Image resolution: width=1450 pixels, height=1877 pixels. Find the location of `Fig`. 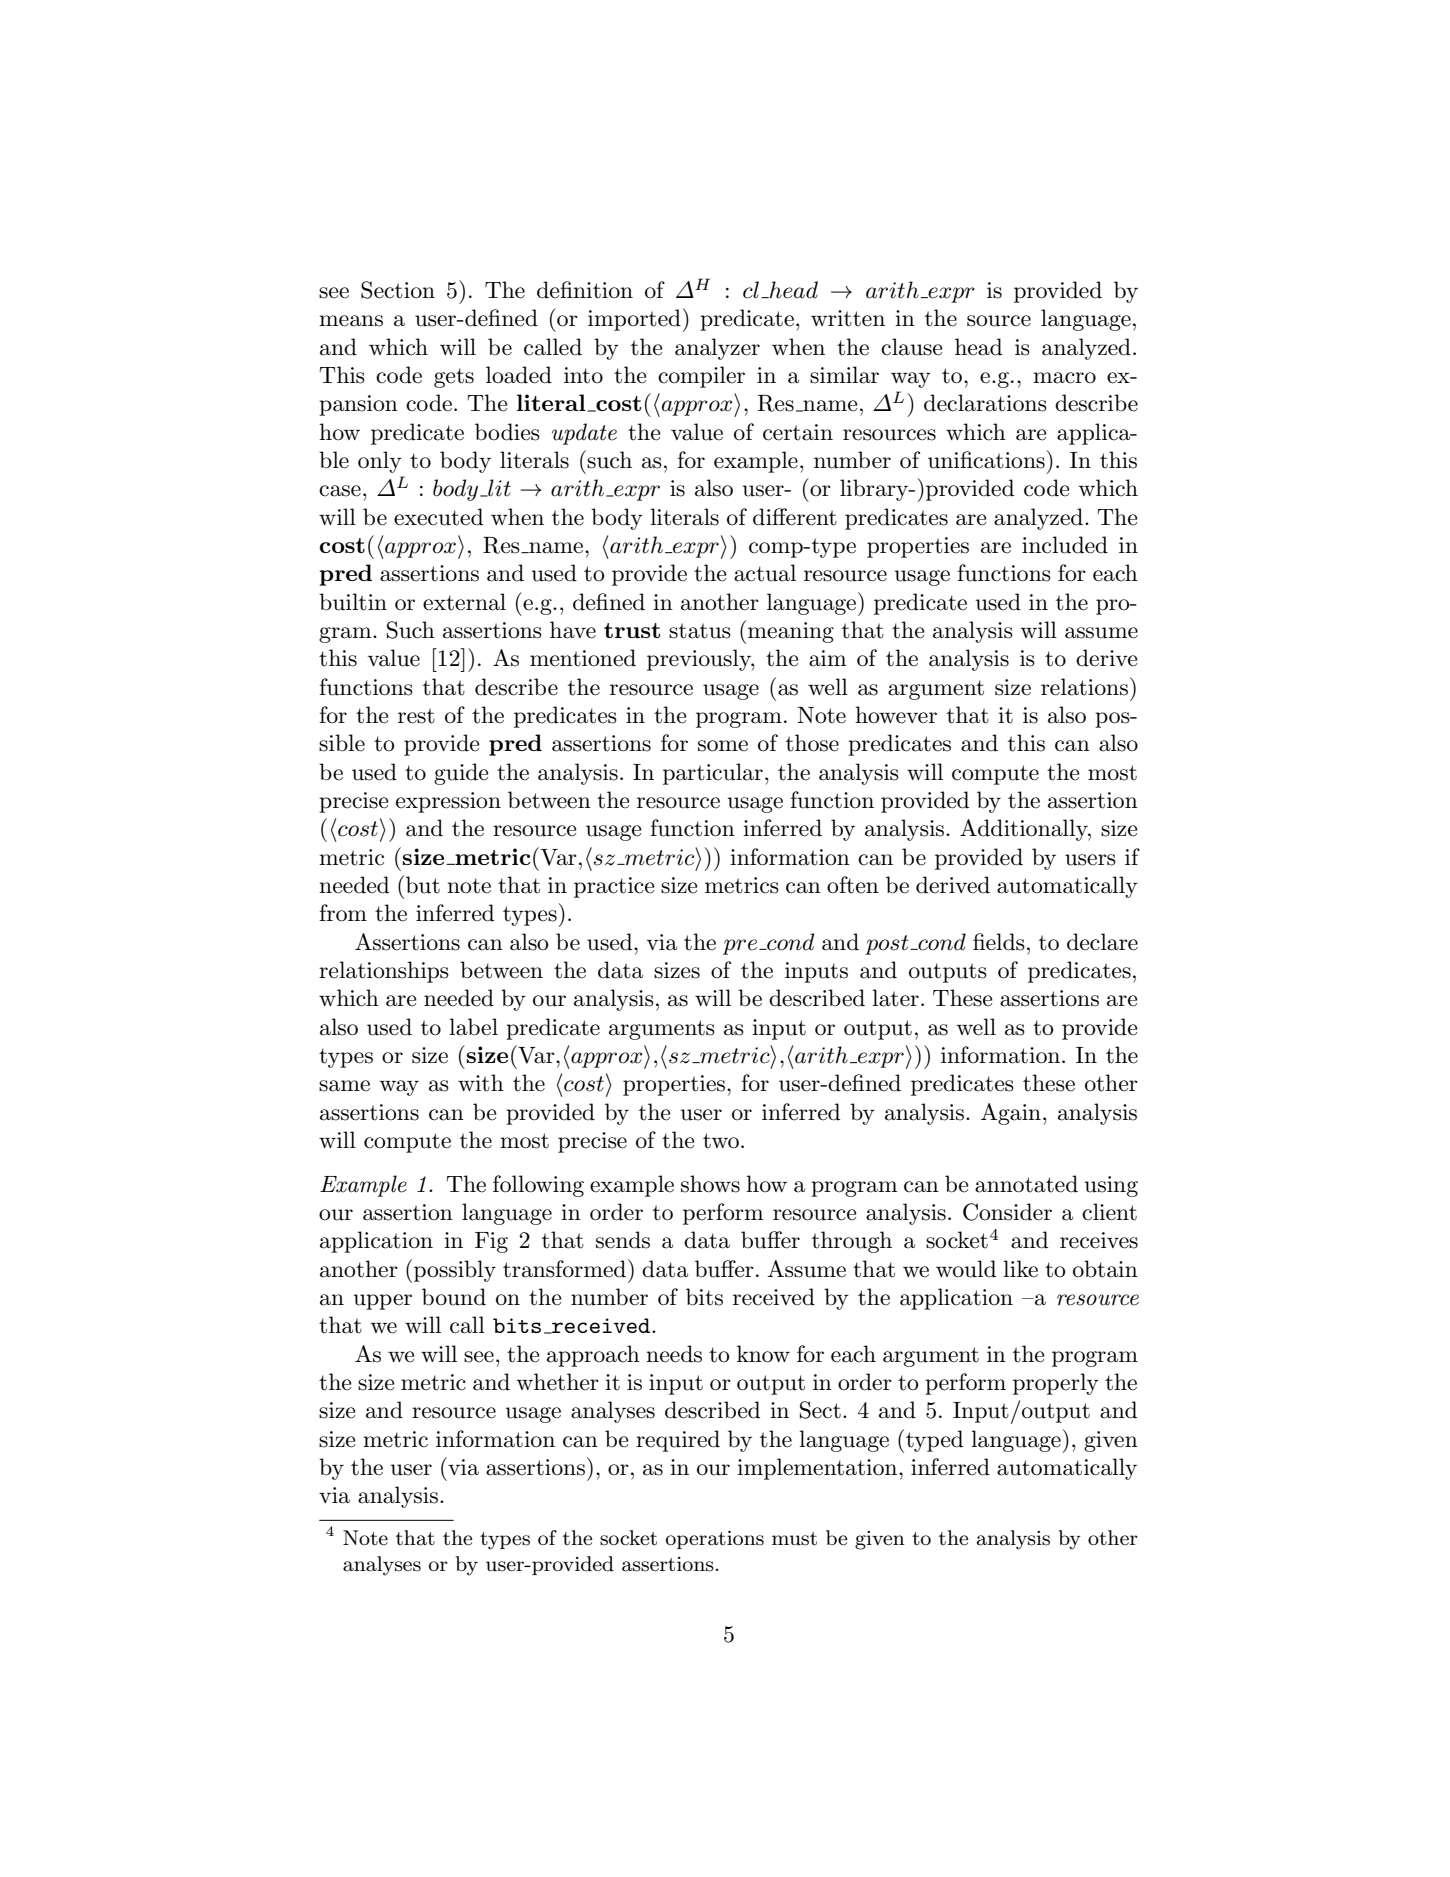

Fig is located at coordinates (491, 1242).
